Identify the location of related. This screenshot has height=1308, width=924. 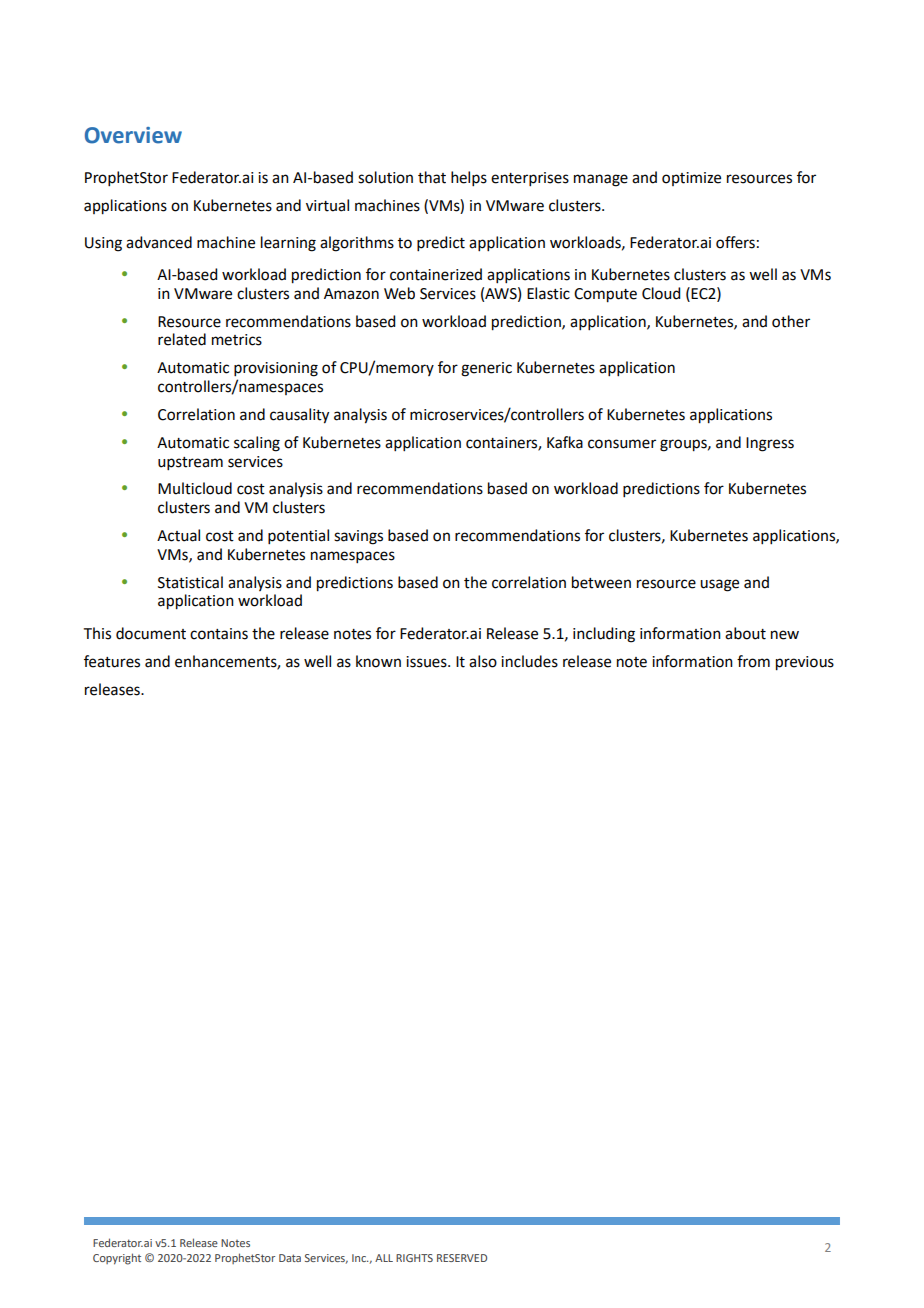
(182, 339).
